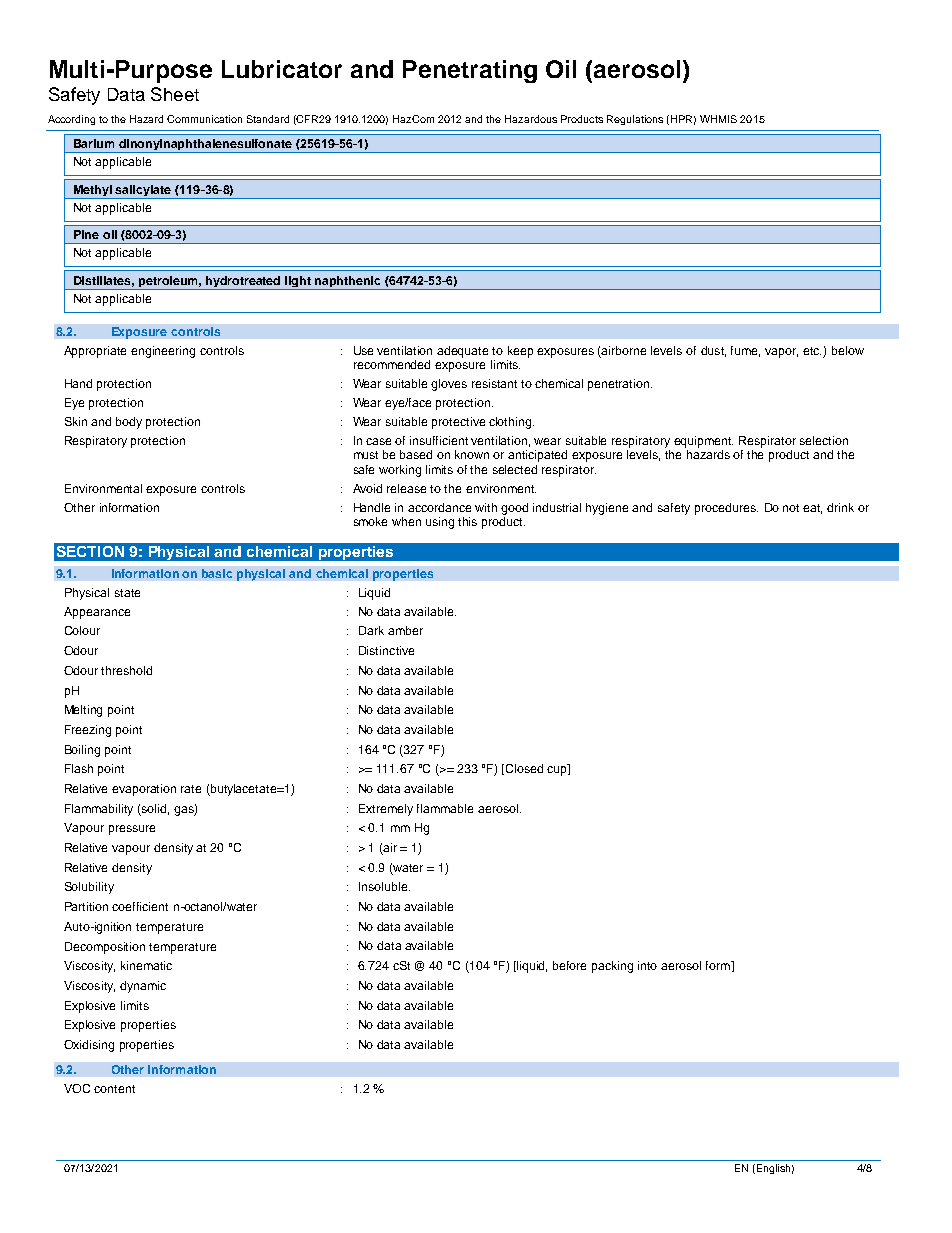  Describe the element at coordinates (745, 351) in the document. I see `fume` at that location.
